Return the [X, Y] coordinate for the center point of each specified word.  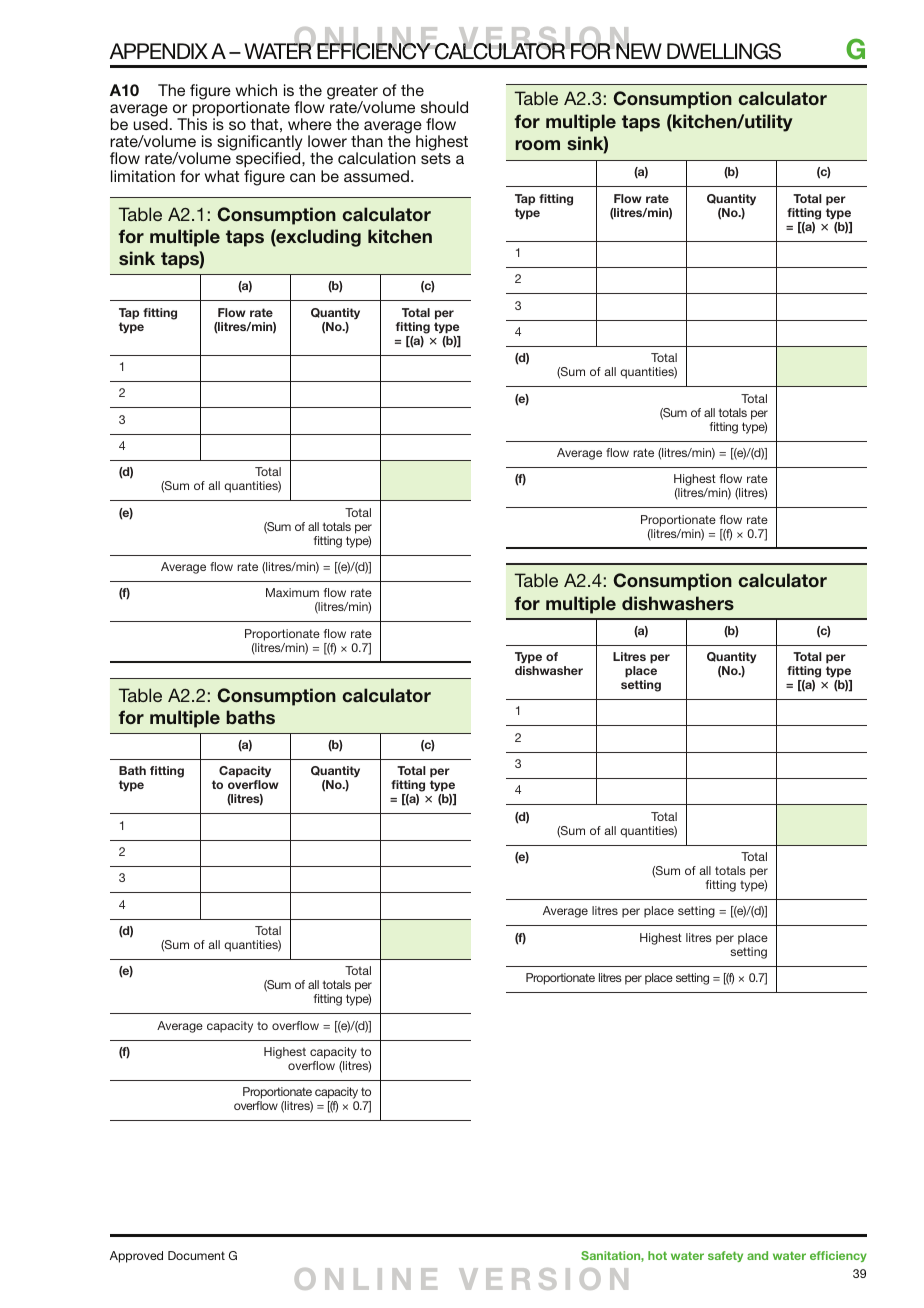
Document [196, 1255]
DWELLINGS [724, 51]
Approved [136, 1257]
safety [725, 1256]
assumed [376, 176]
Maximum [292, 592]
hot [657, 1255]
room [537, 145]
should [444, 107]
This [192, 124]
